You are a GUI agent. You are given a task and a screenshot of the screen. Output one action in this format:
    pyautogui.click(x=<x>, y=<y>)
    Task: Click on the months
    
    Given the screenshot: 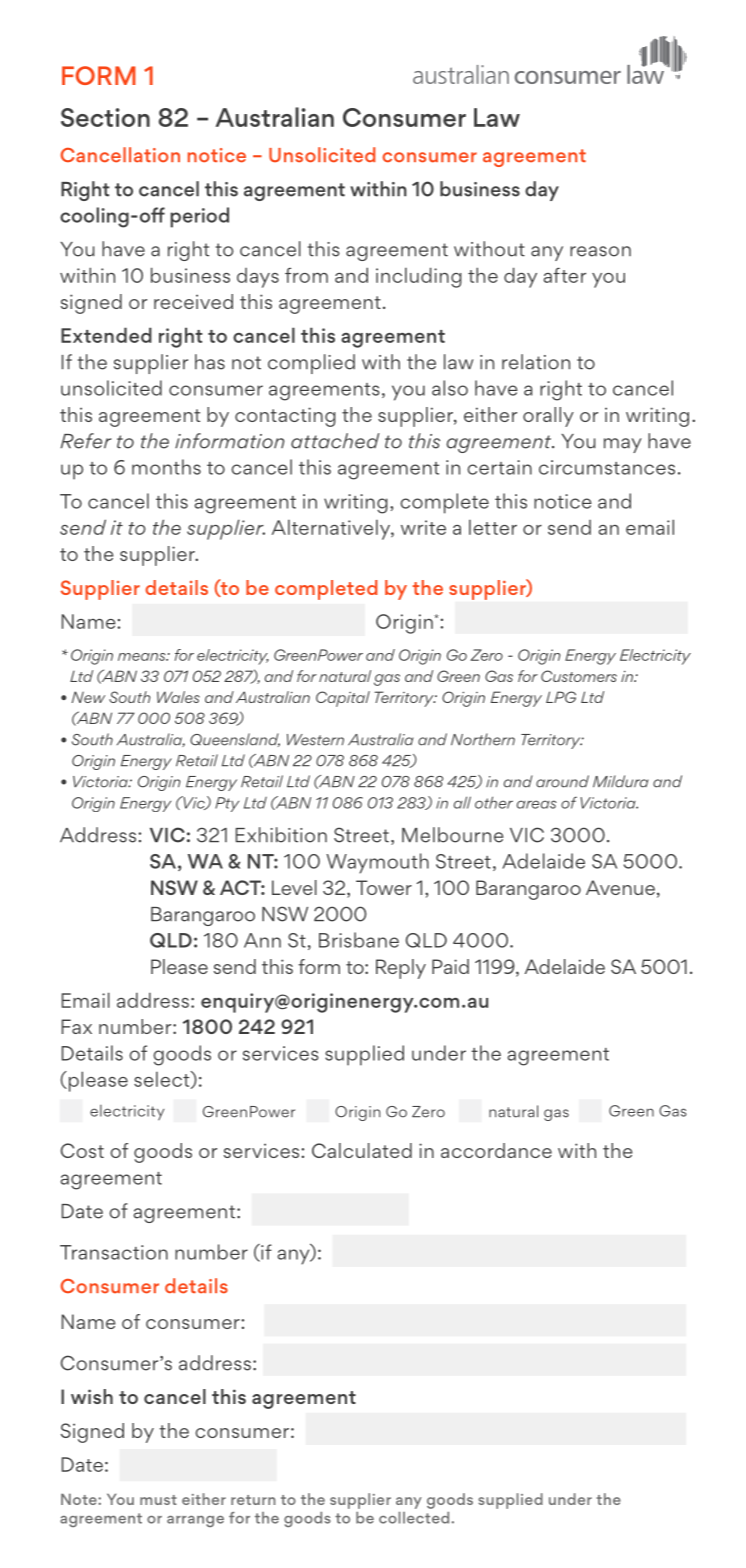 What is the action you would take?
    pyautogui.click(x=166, y=467)
